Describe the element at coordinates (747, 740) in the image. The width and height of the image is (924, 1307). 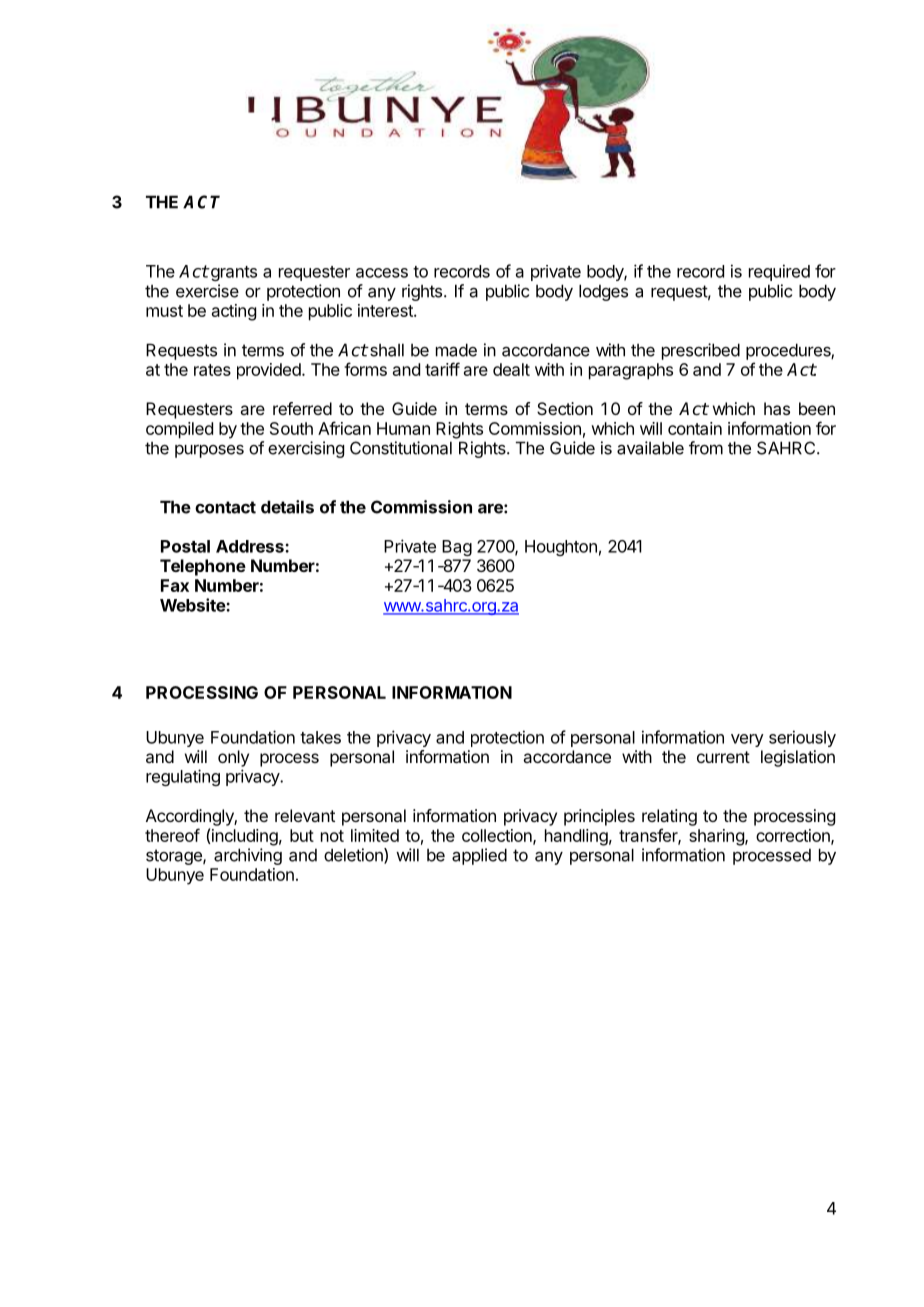
I see `very` at that location.
